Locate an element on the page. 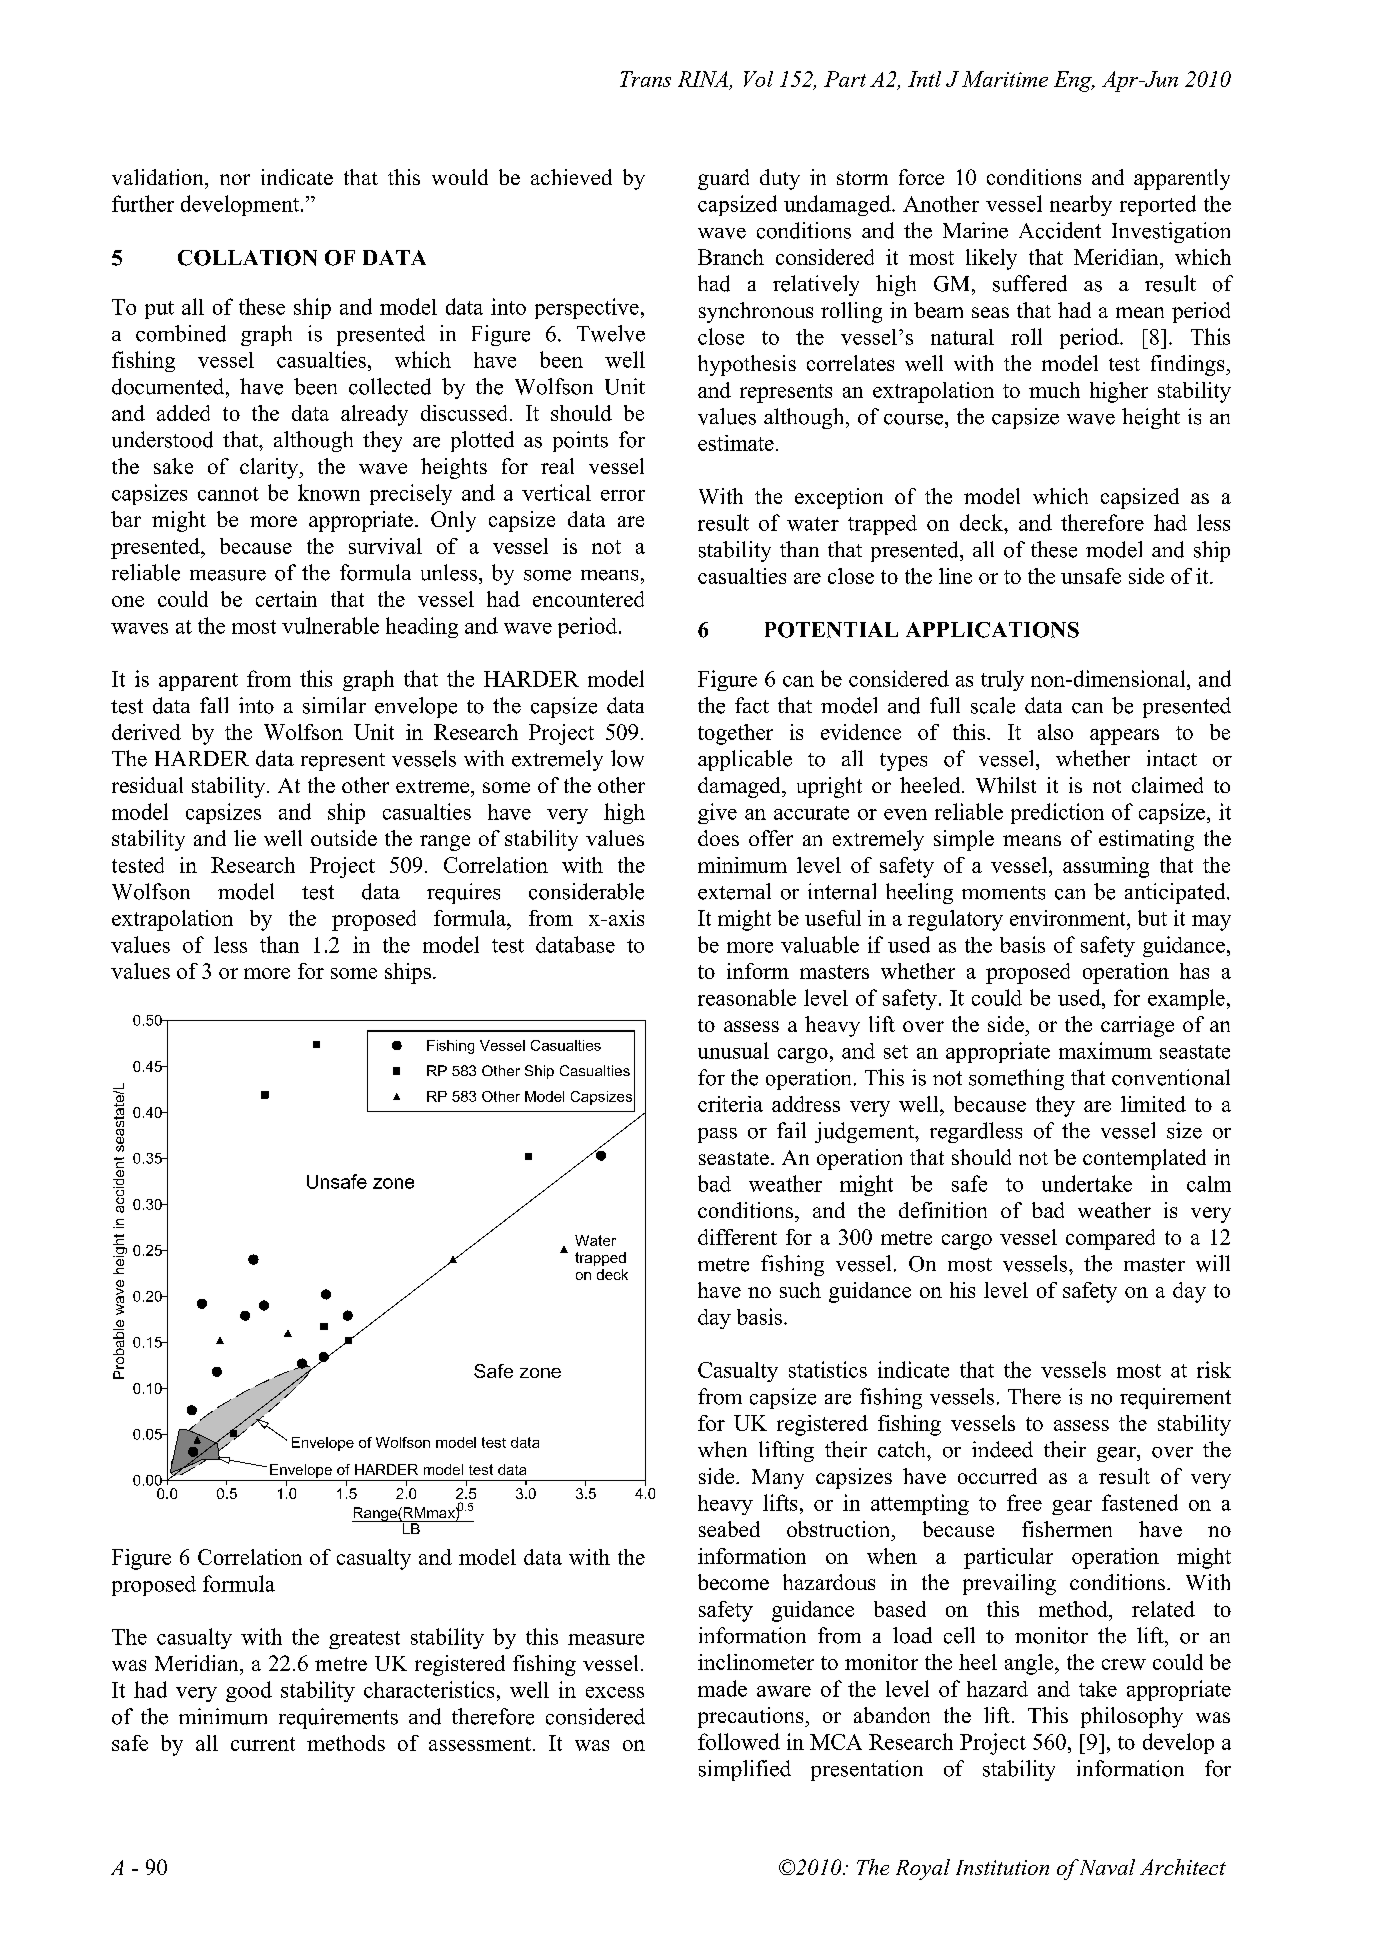 This document has height=1946, width=1375. also is located at coordinates (1055, 732).
